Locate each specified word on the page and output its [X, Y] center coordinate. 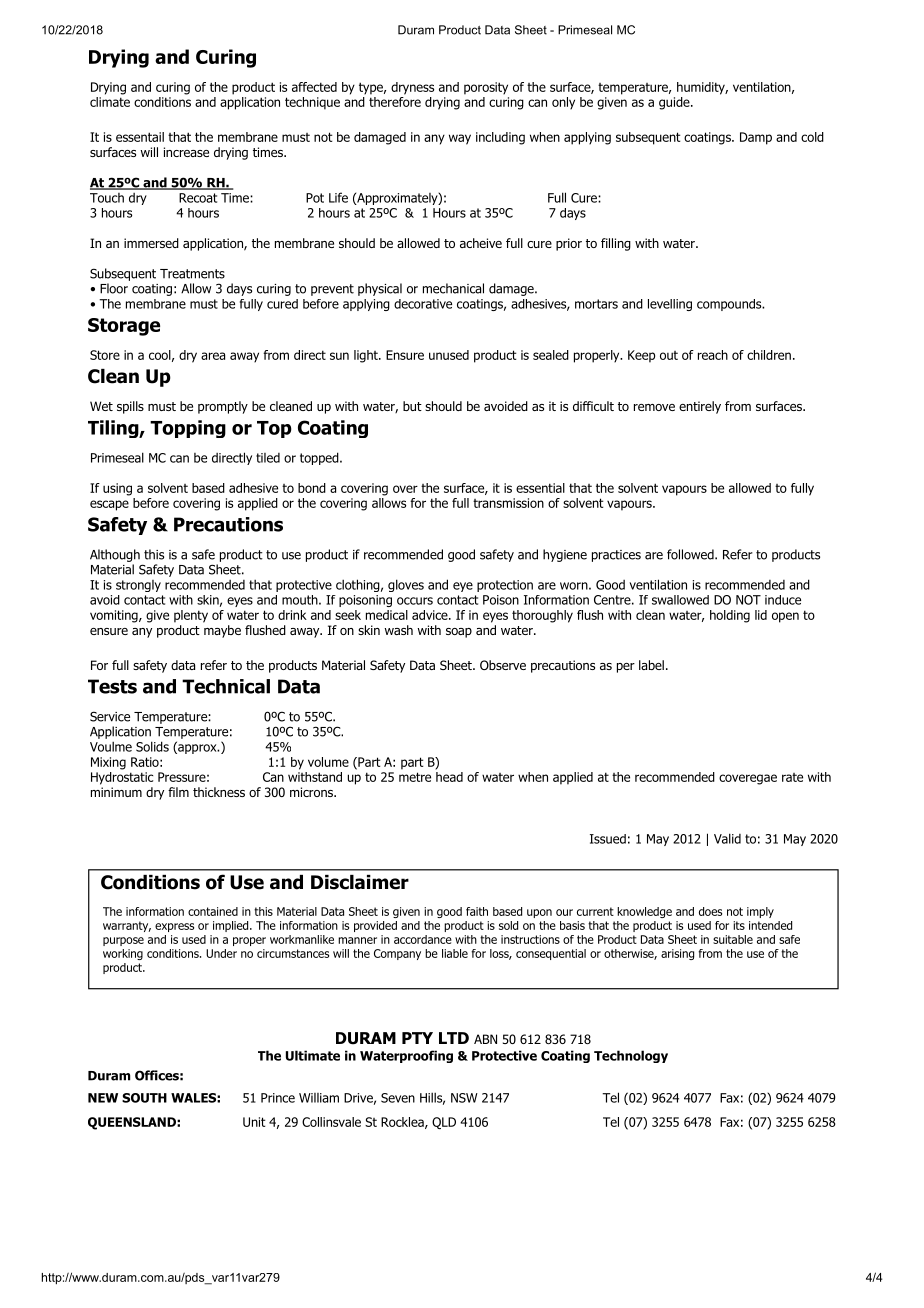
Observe [503, 665]
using [117, 489]
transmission [508, 503]
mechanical [453, 288]
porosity [486, 88]
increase [186, 152]
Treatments [192, 274]
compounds [730, 305]
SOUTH [144, 1098]
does [710, 911]
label [651, 665]
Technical [226, 686]
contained [213, 911]
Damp [756, 138]
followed [690, 554]
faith [477, 911]
